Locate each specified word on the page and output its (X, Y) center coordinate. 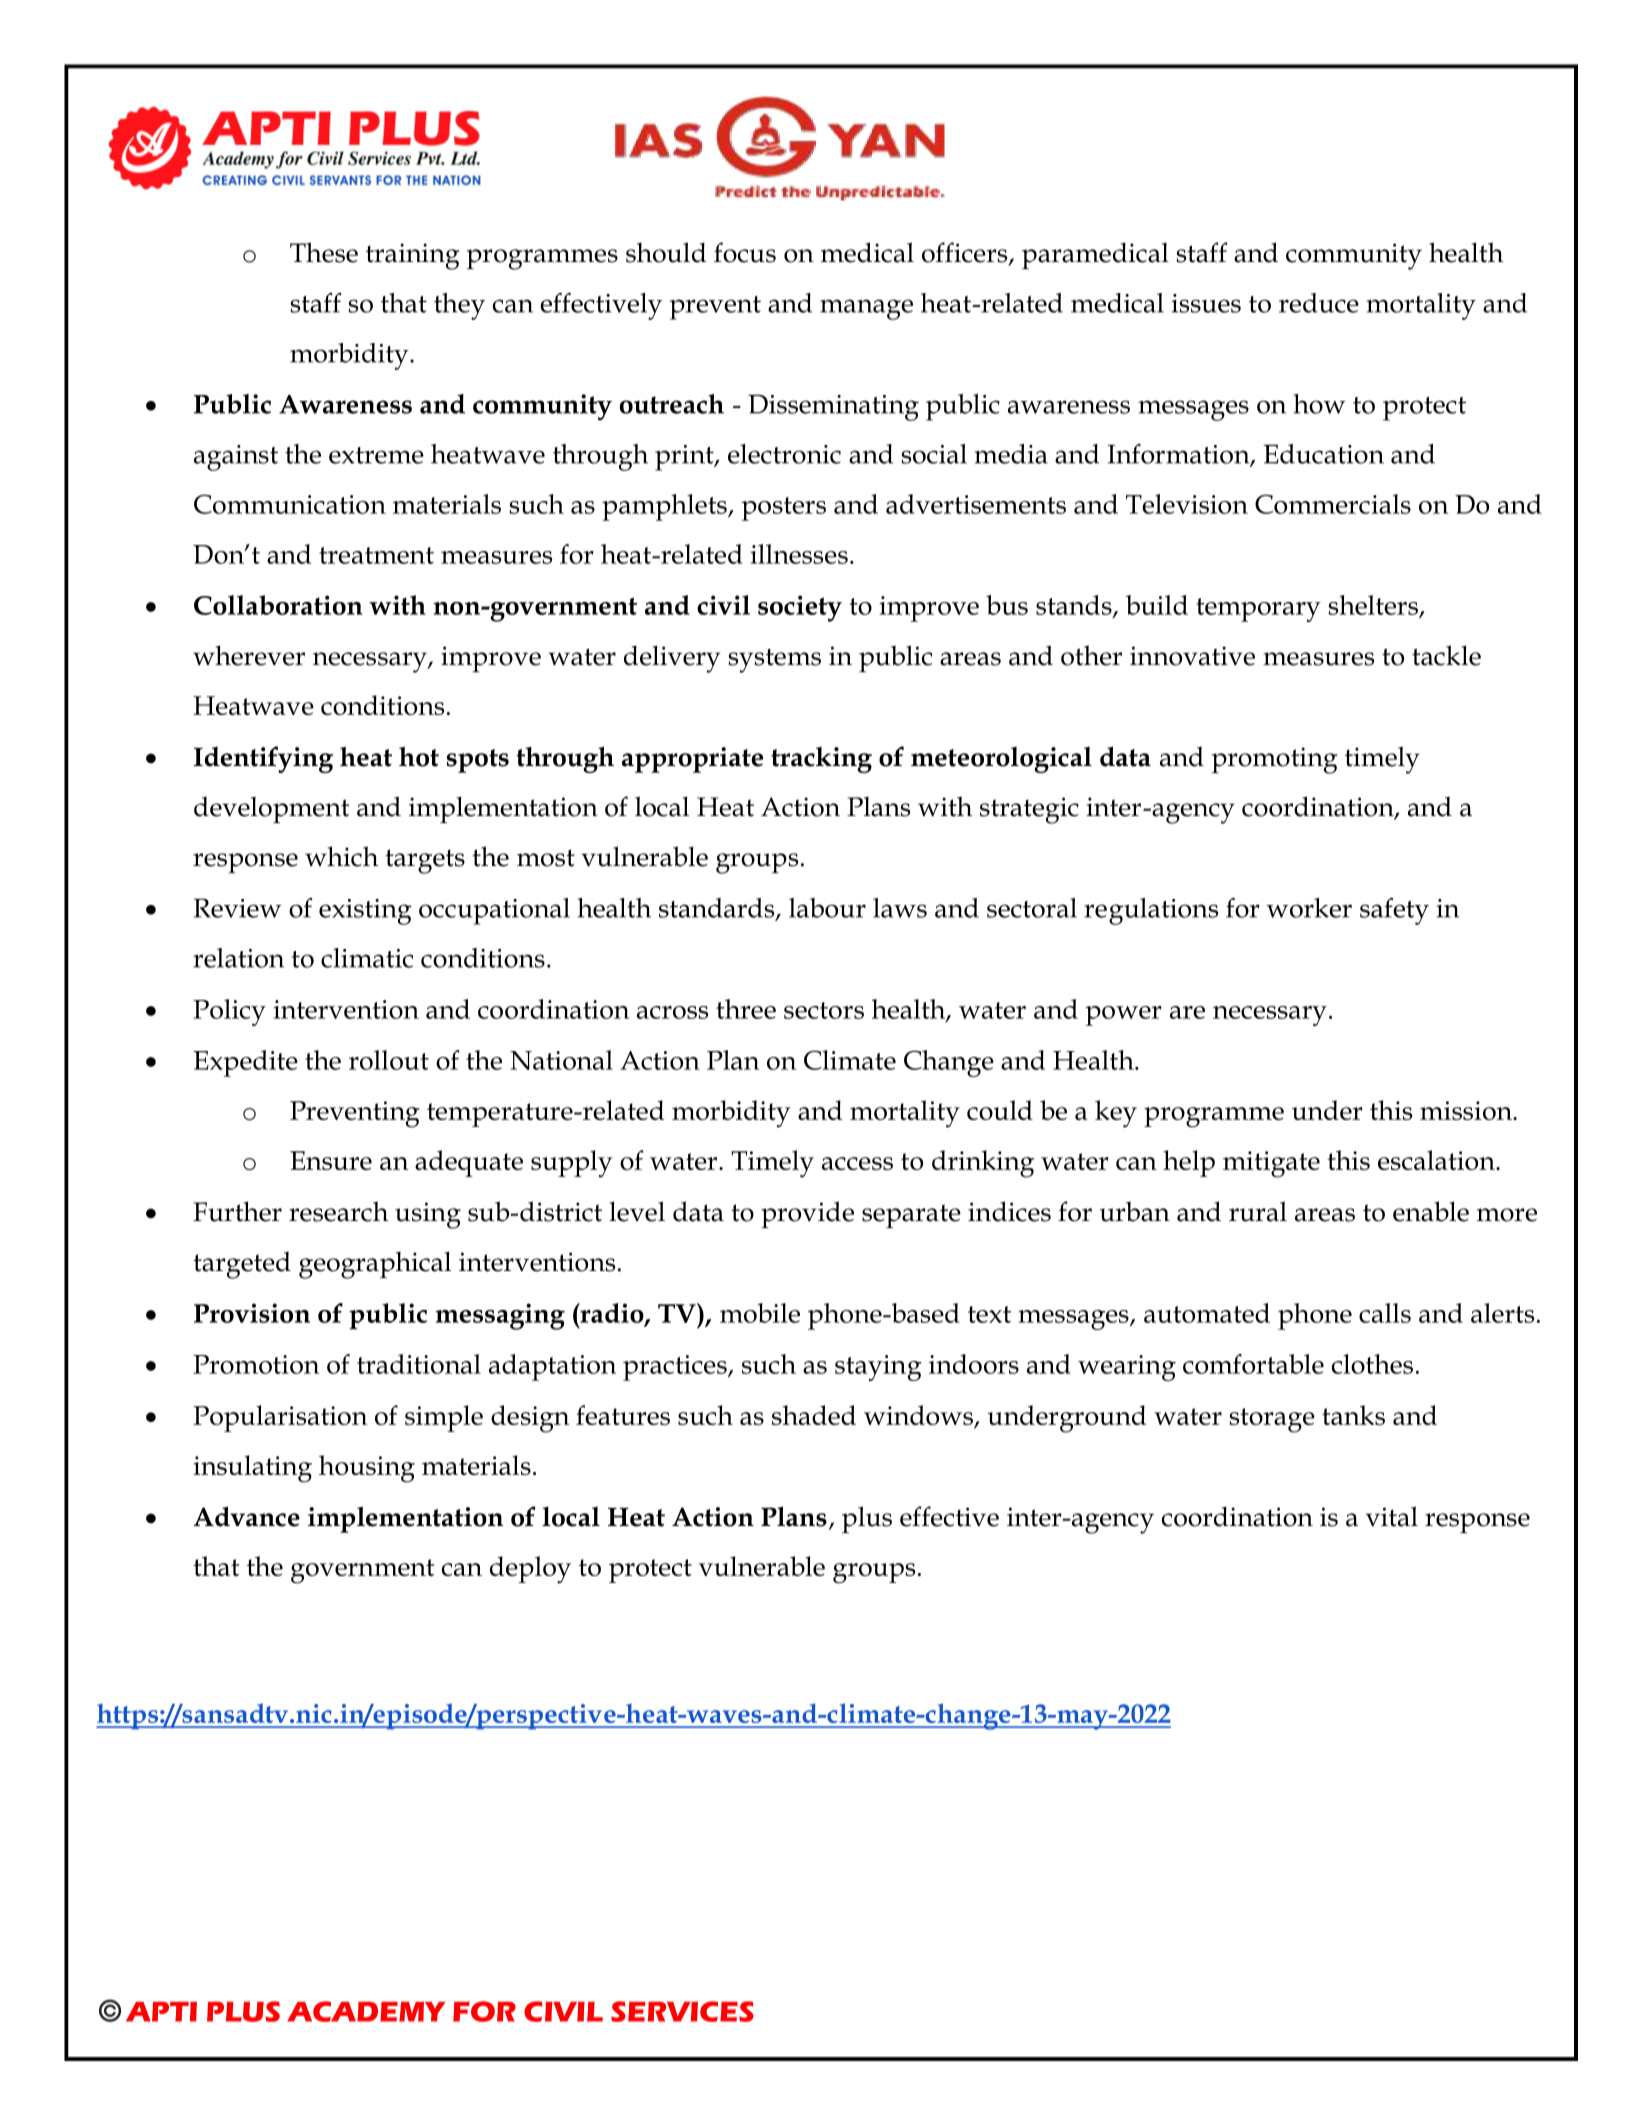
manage (866, 309)
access (857, 1163)
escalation (1437, 1160)
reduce (1319, 303)
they (459, 306)
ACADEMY (366, 2011)
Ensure (331, 1160)
